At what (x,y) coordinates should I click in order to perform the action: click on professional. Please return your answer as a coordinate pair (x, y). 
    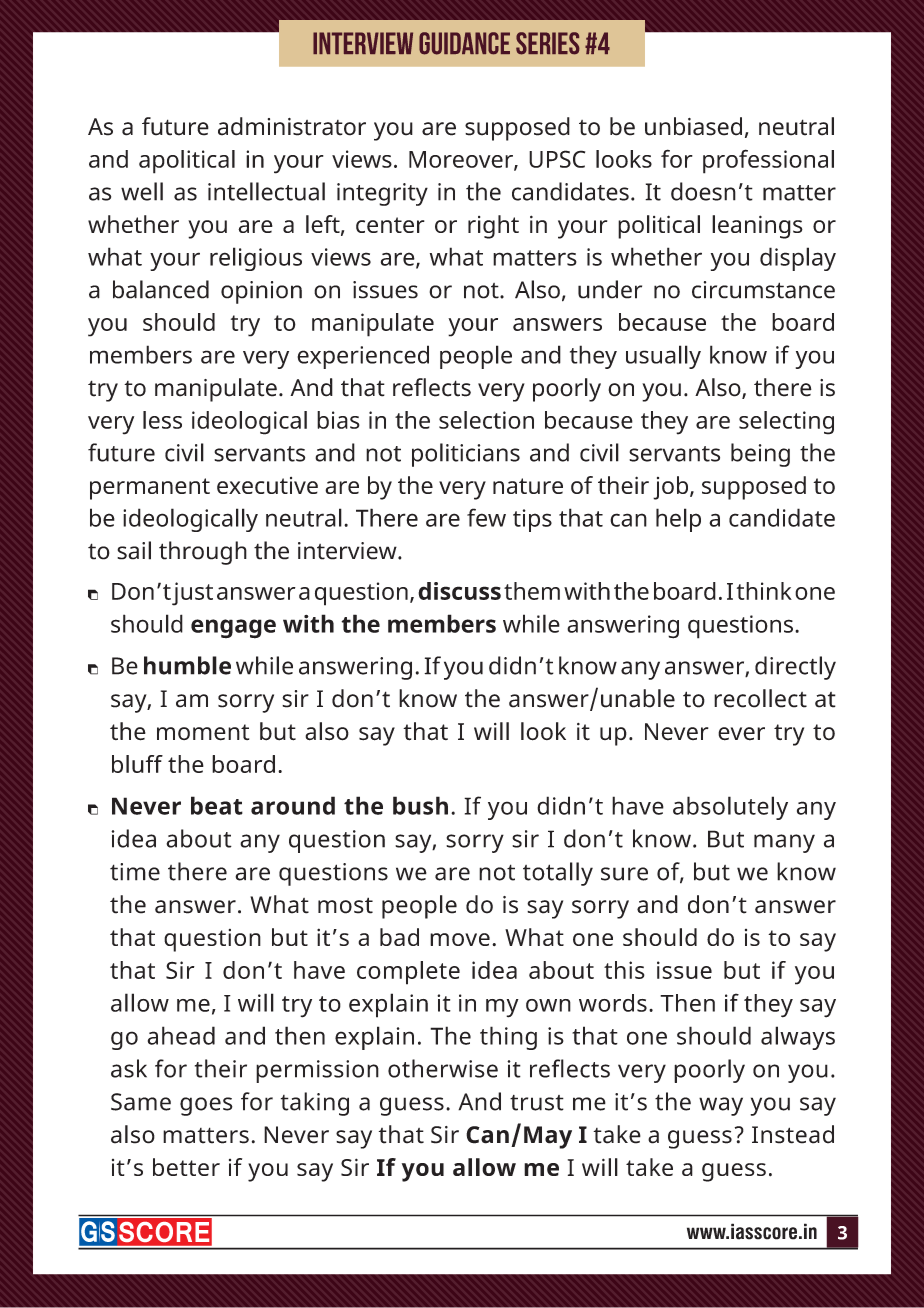
    Looking at the image, I should click on (768, 161).
